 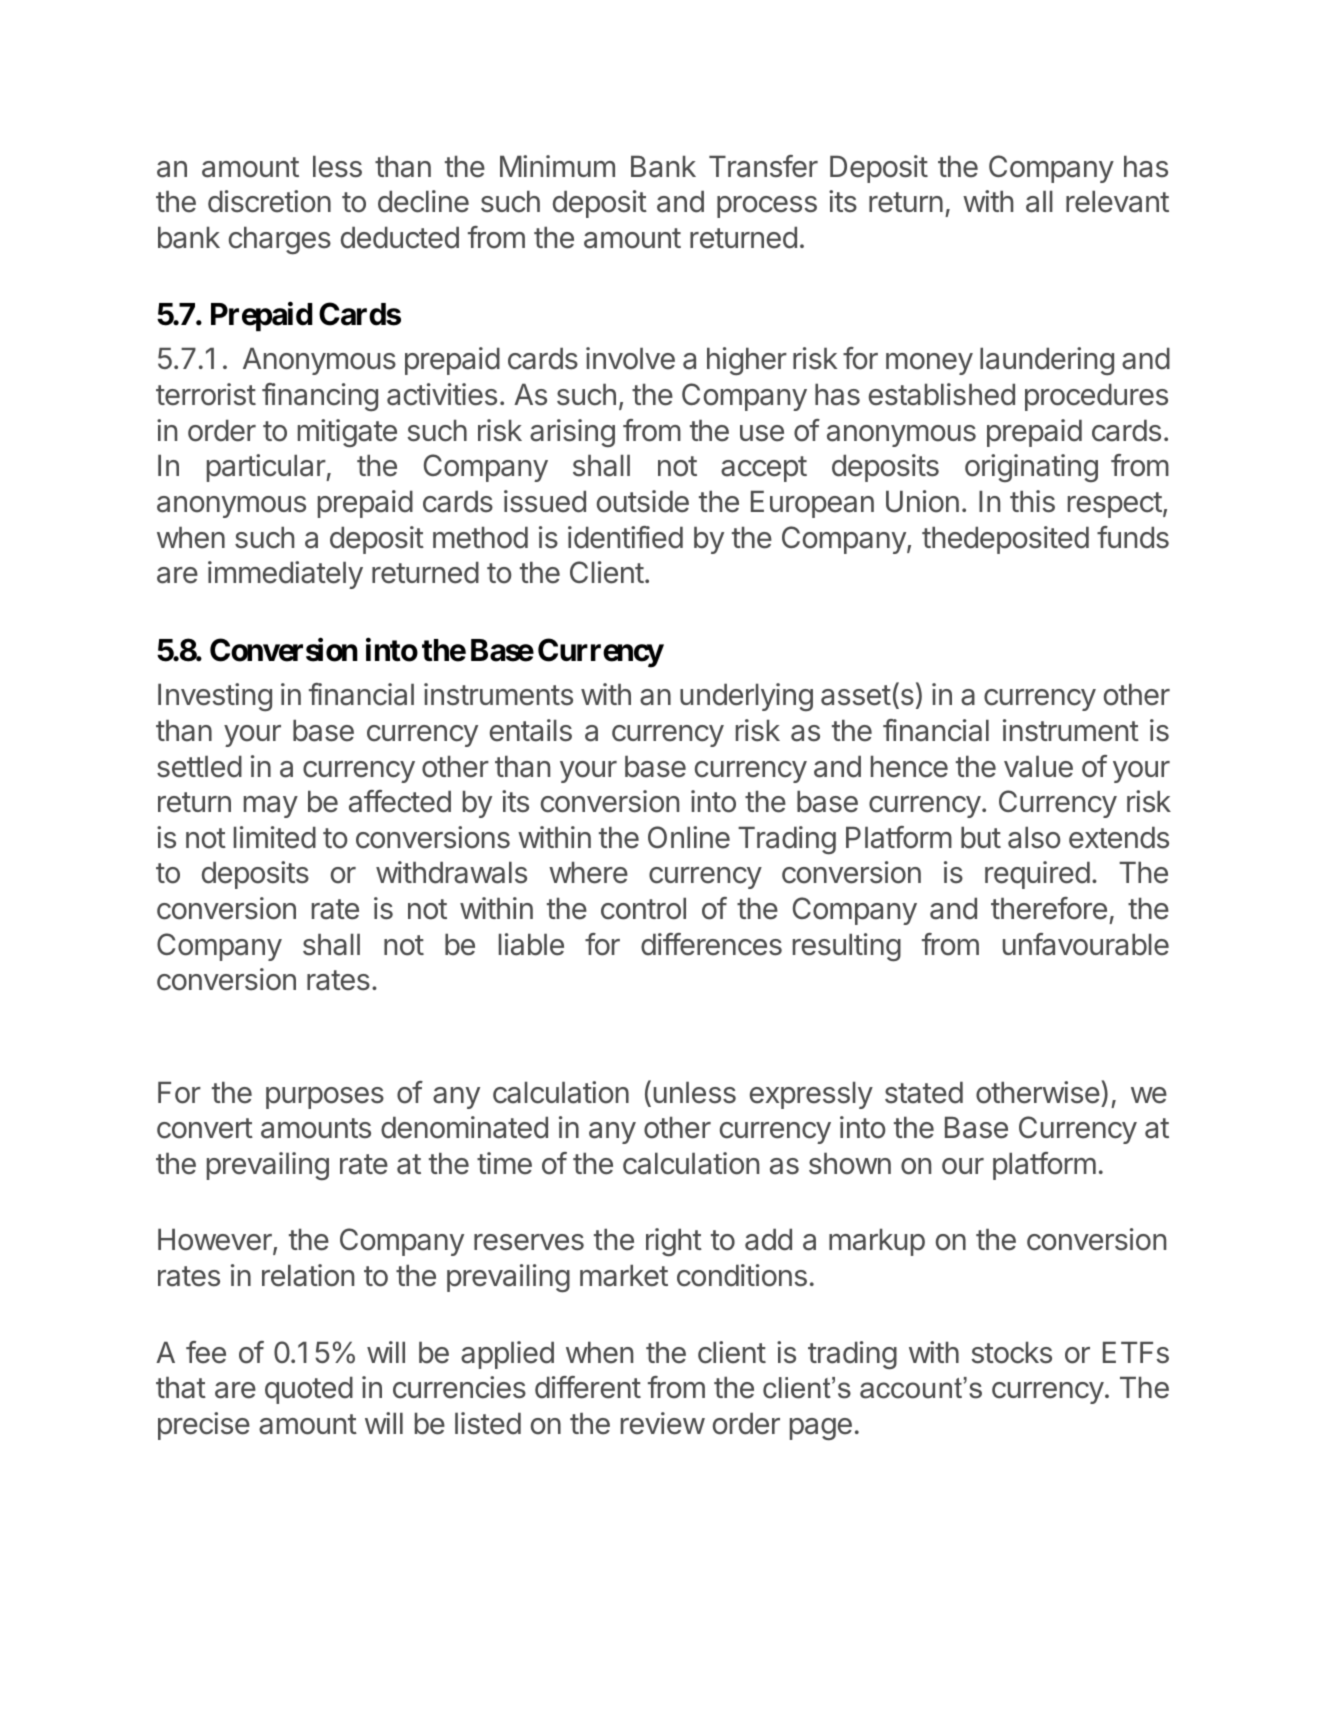 I want to click on Online, so click(x=689, y=837).
